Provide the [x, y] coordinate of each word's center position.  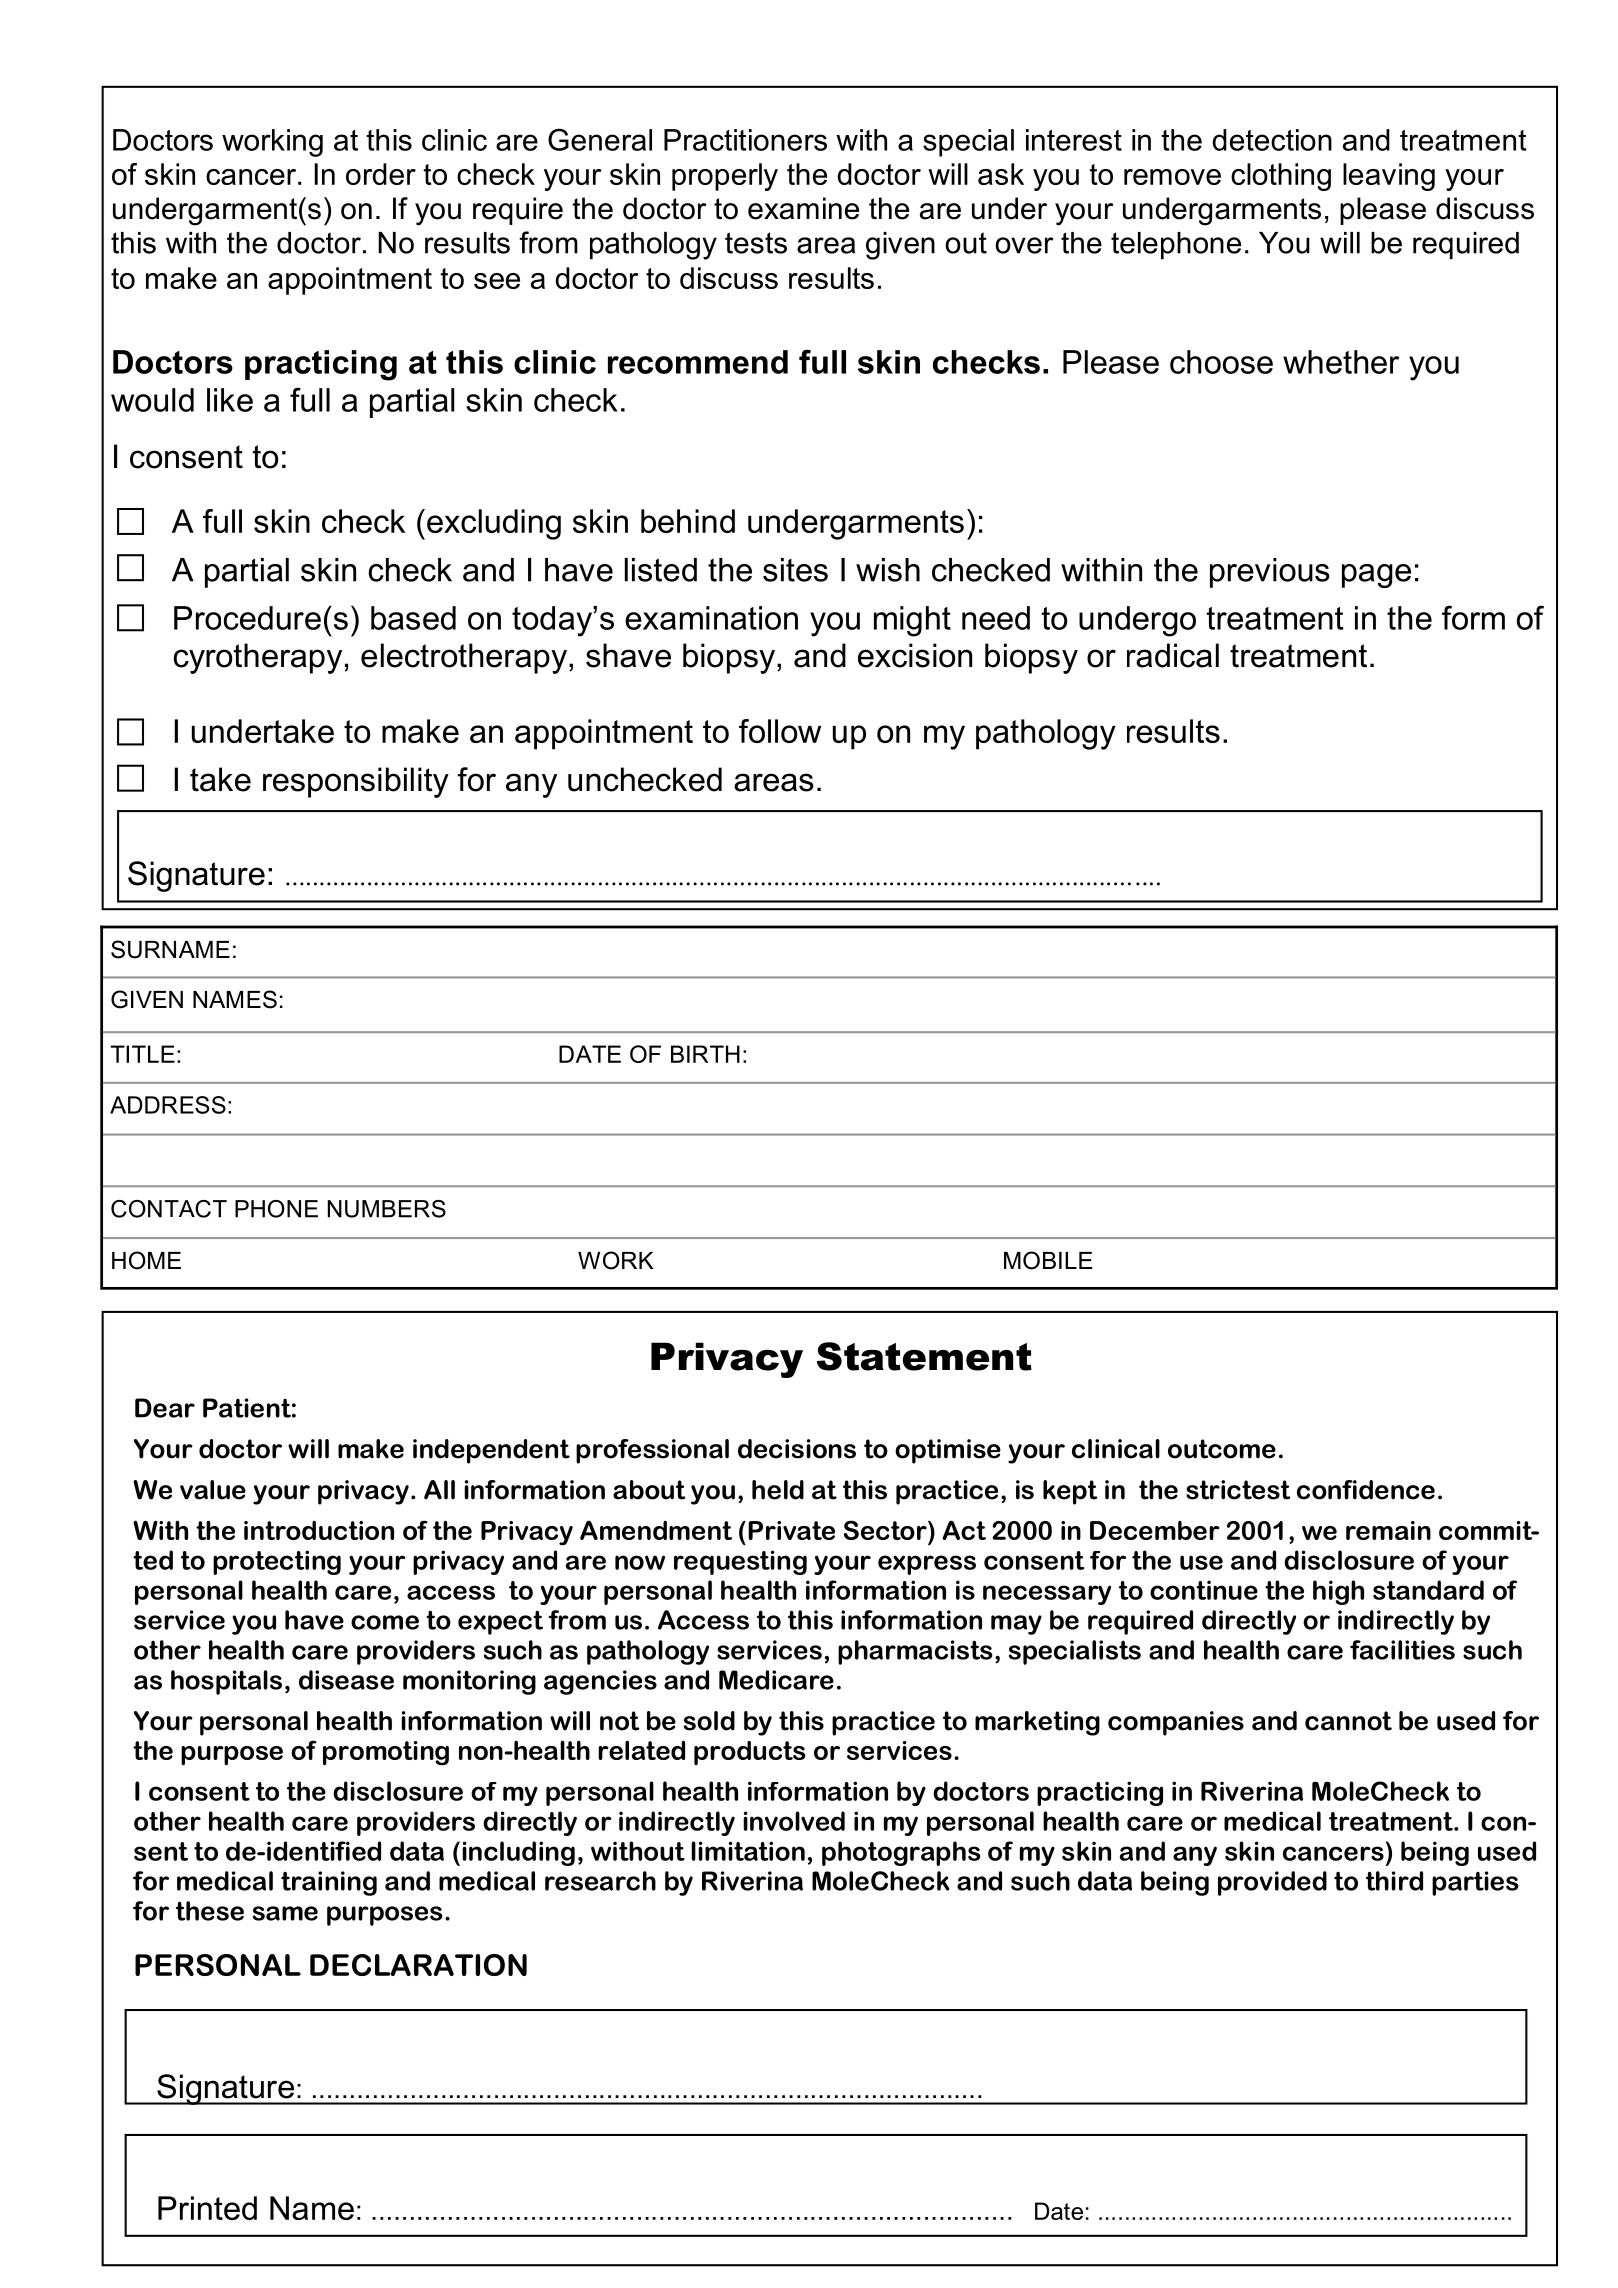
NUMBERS [387, 1209]
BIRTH [705, 1054]
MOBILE [1048, 1260]
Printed [207, 2208]
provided [1272, 1883]
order [381, 174]
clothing [1281, 177]
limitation [748, 1851]
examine [803, 208]
